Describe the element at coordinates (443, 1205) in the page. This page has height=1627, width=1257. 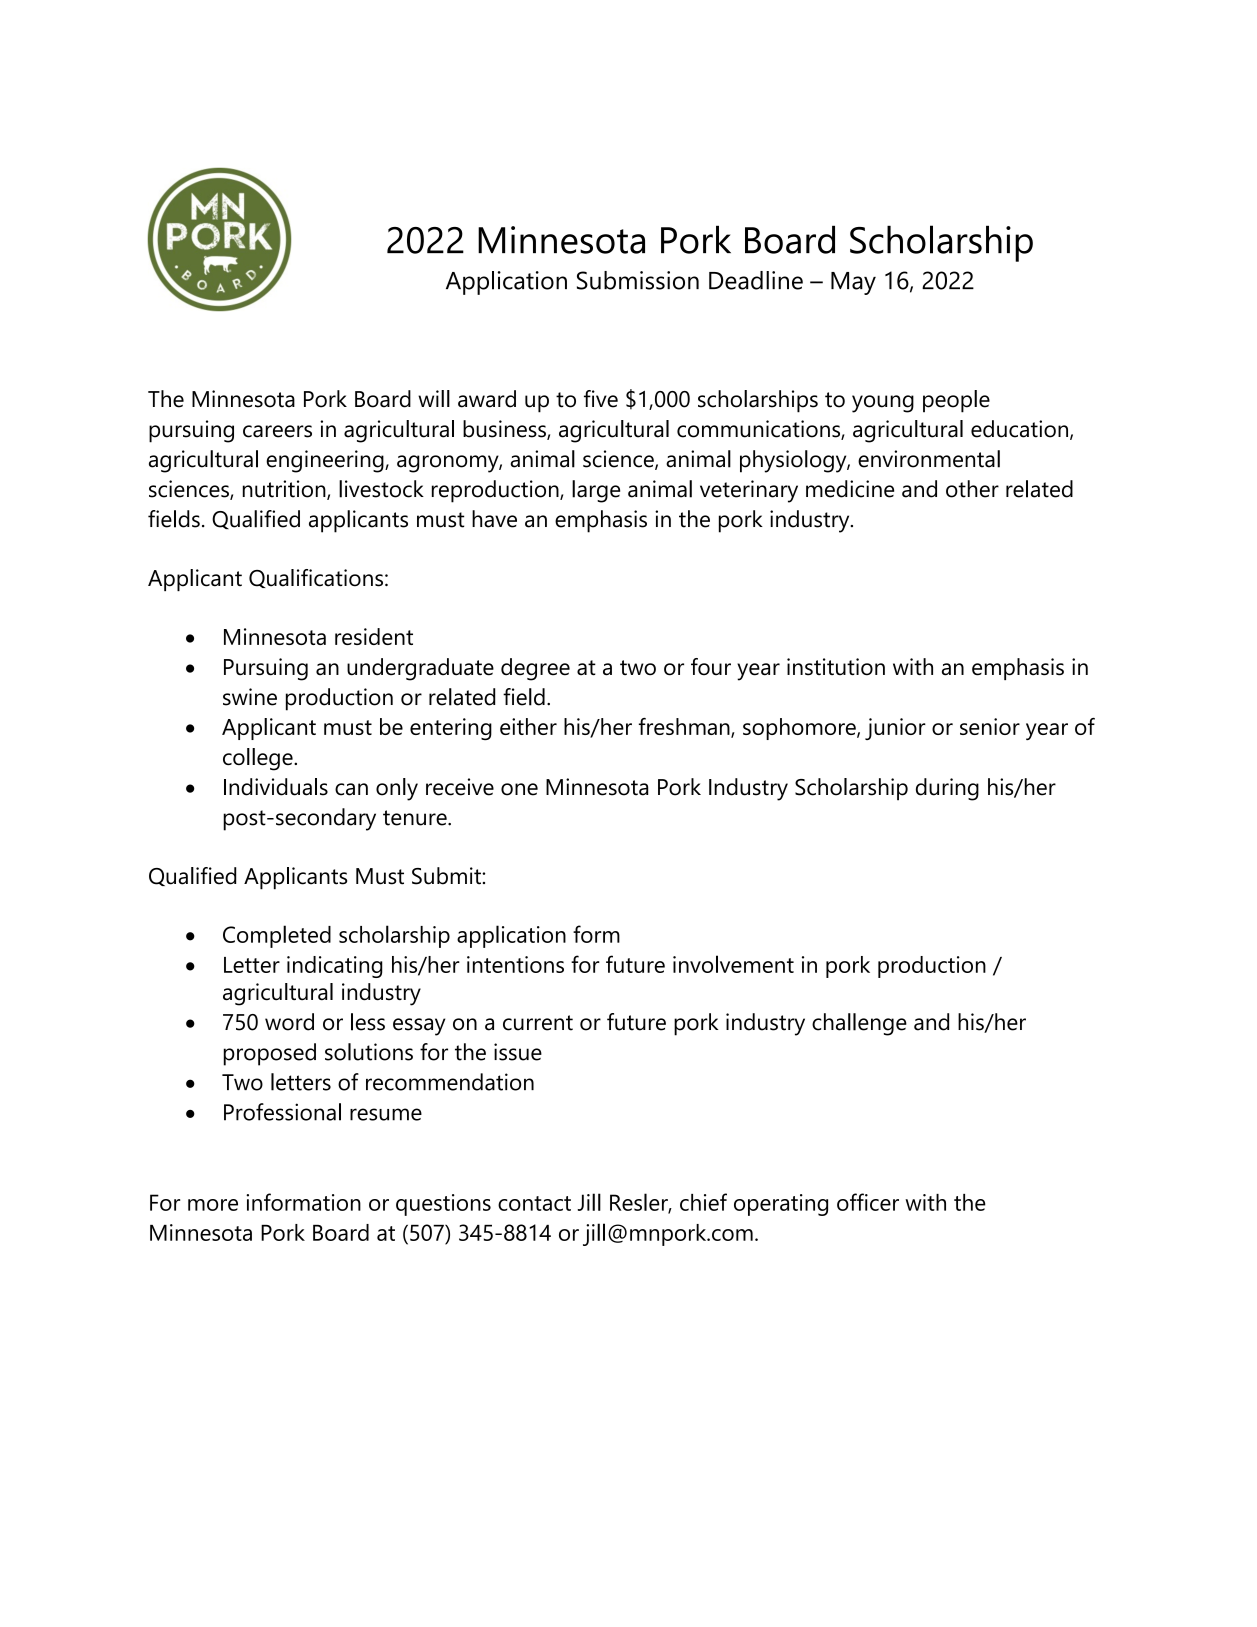
I see `questions` at that location.
